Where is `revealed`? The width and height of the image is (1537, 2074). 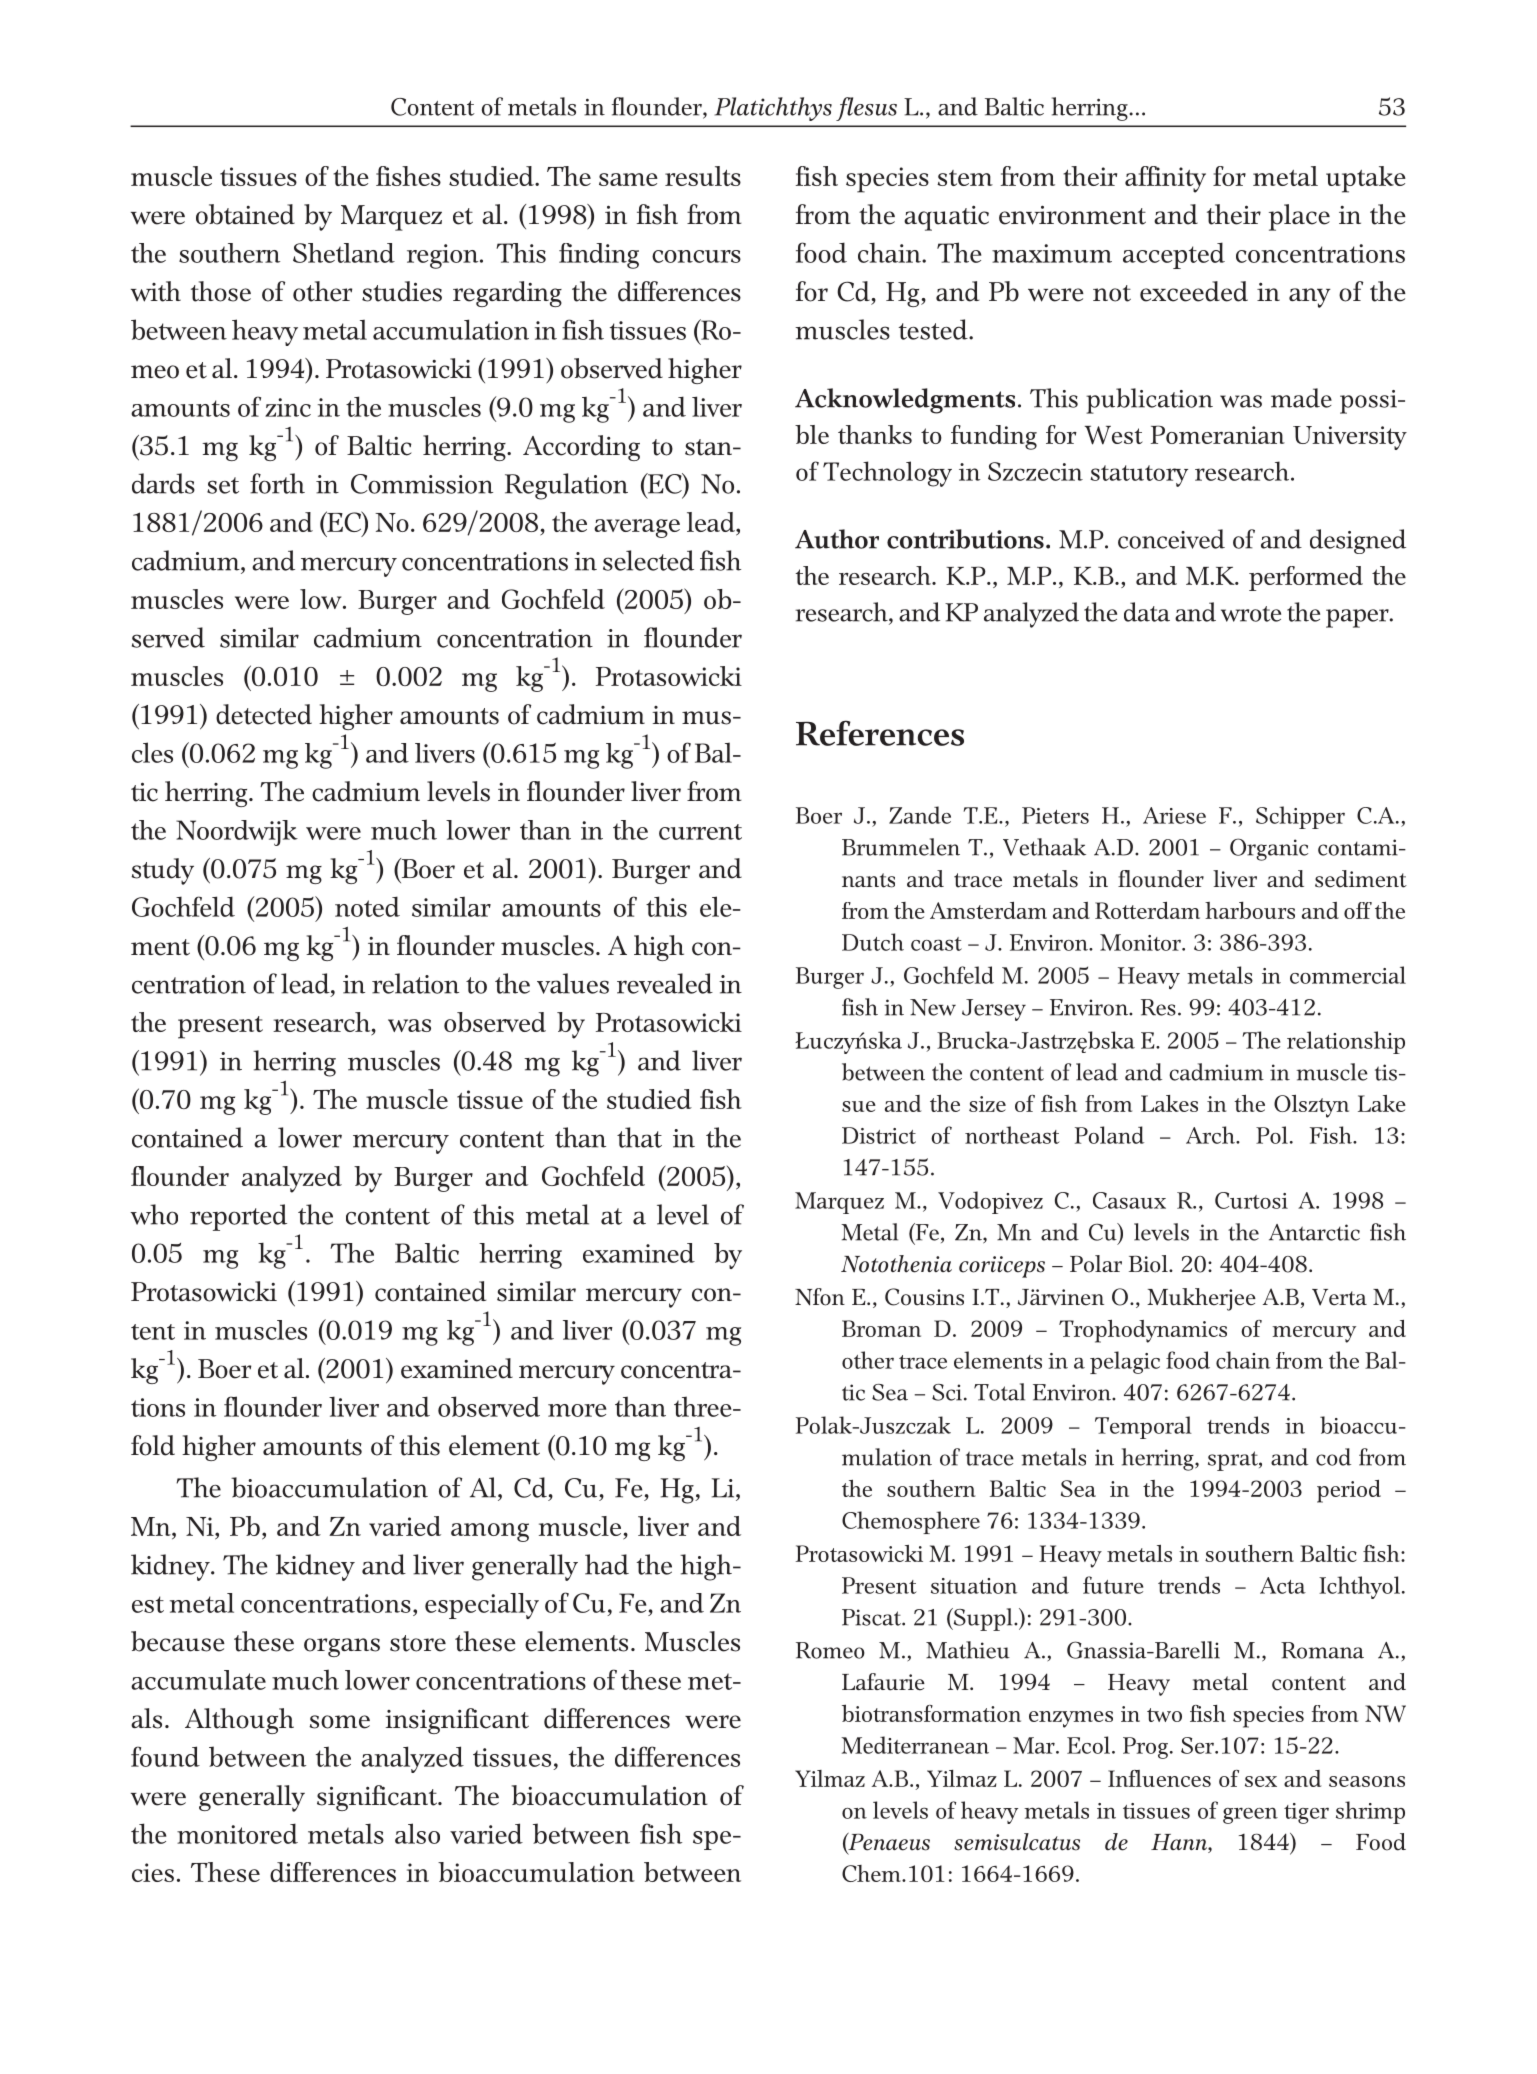 revealed is located at coordinates (665, 983).
